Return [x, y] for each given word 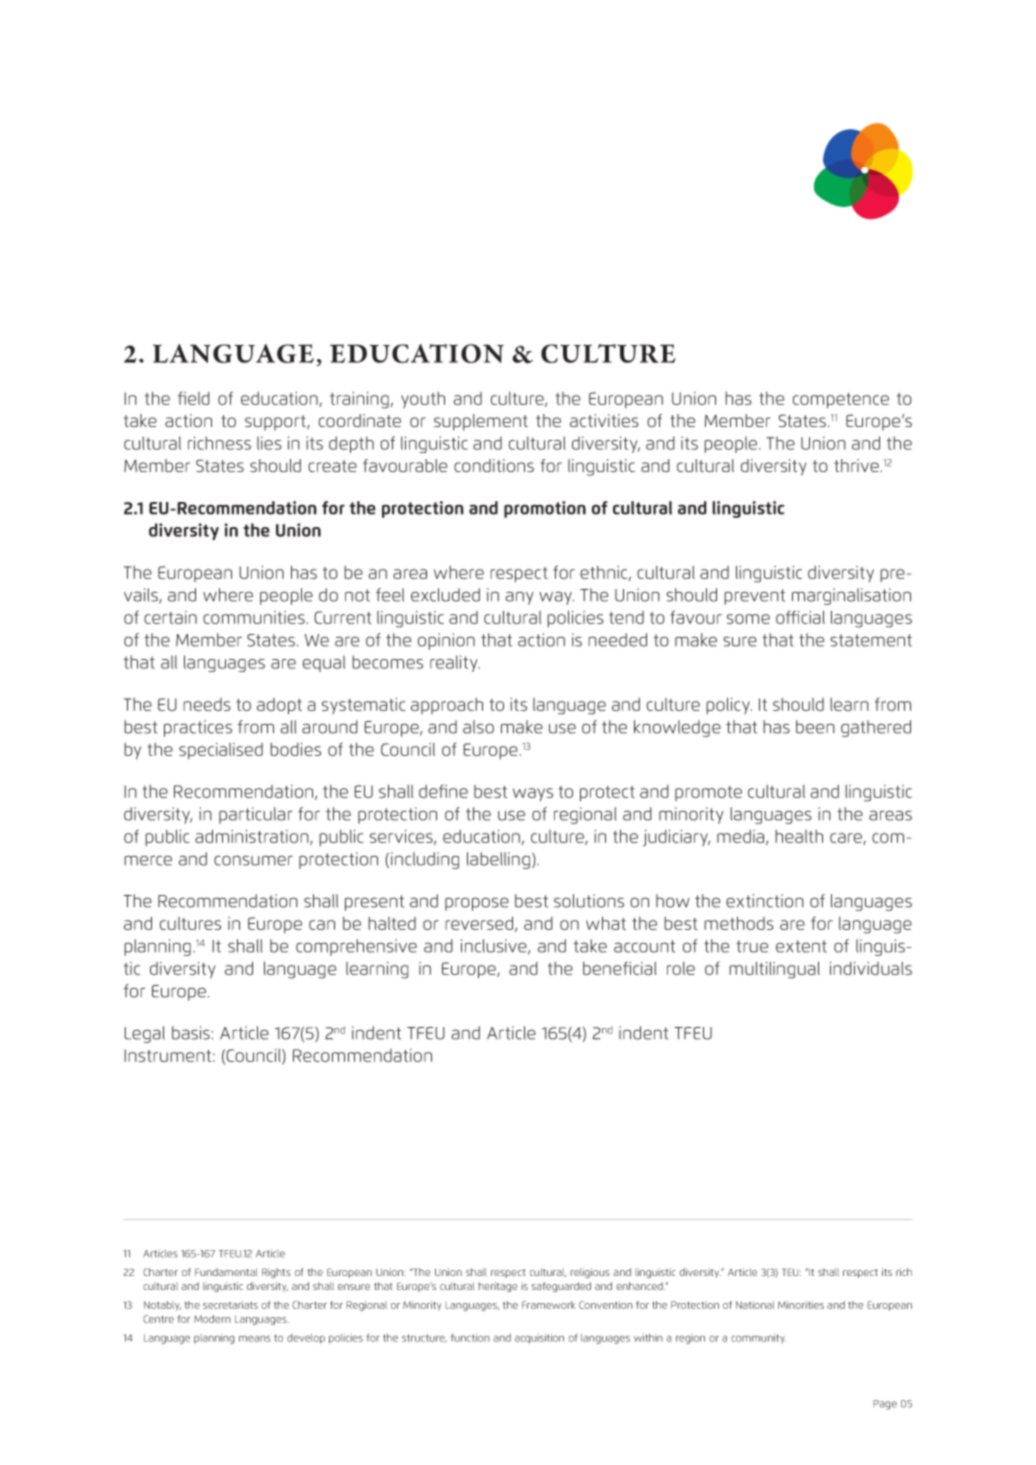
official [800, 617]
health [799, 836]
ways [533, 794]
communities [254, 617]
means [255, 1338]
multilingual [774, 970]
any [519, 598]
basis [191, 1033]
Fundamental [226, 1272]
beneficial [620, 968]
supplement [481, 422]
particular [255, 815]
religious [590, 1273]
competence [841, 401]
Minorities [801, 1305]
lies [269, 443]
